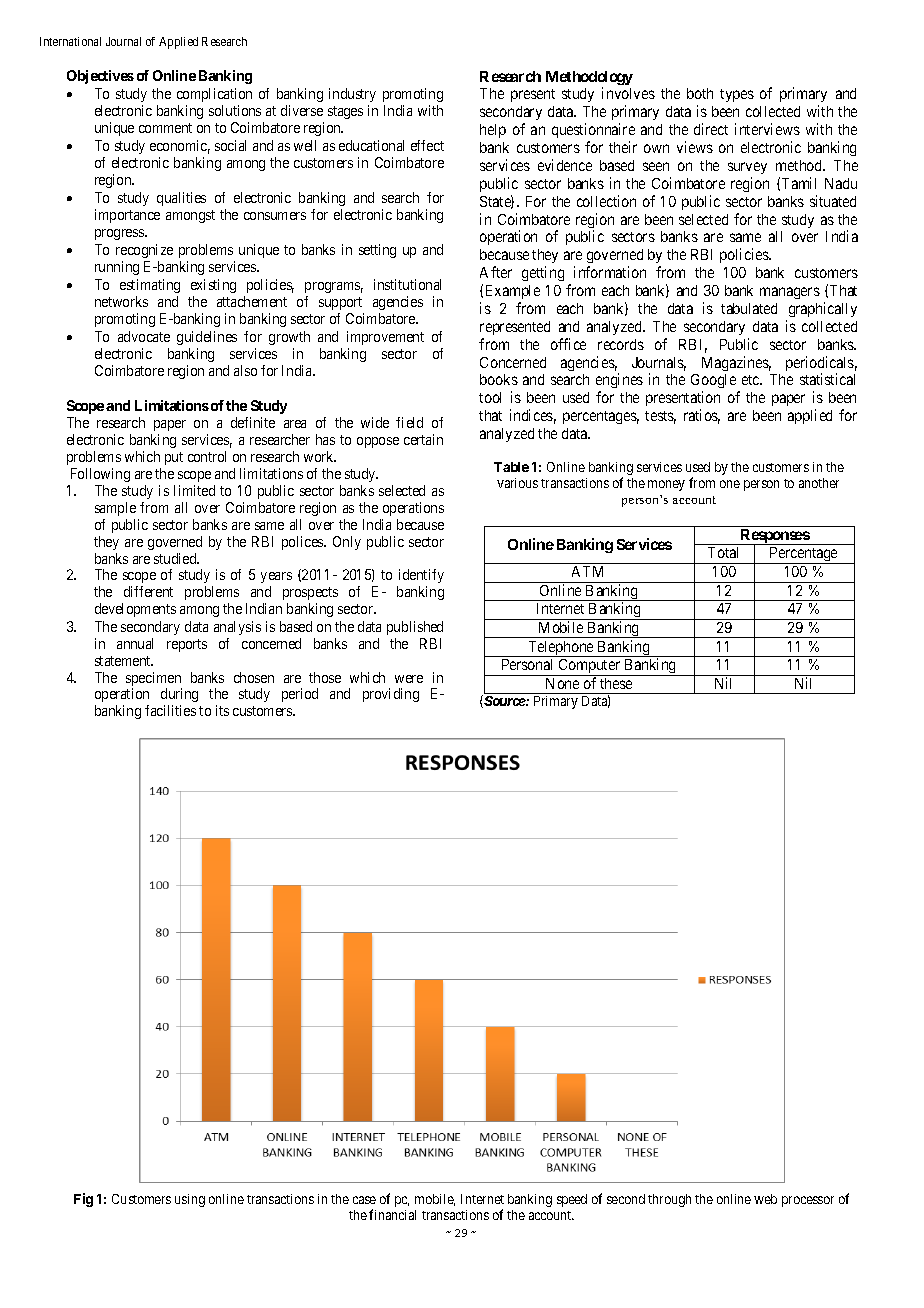 Image resolution: width=924 pixels, height=1308 pixels. Describe the element at coordinates (364, 1200) in the image. I see `case` at that location.
